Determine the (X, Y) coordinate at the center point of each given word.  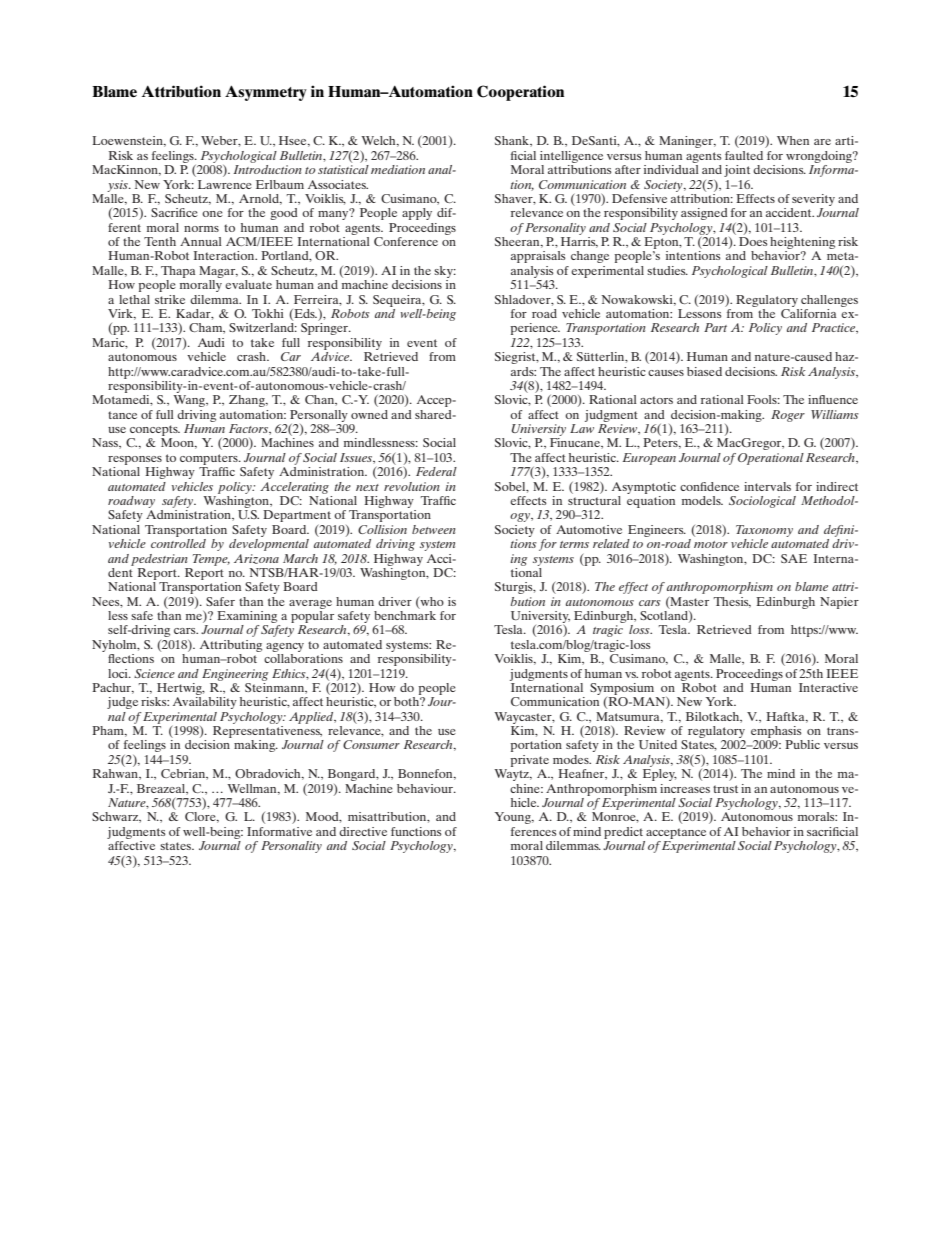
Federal (436, 471)
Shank (513, 141)
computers (210, 459)
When (793, 140)
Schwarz (116, 817)
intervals (767, 486)
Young (514, 818)
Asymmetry (266, 93)
